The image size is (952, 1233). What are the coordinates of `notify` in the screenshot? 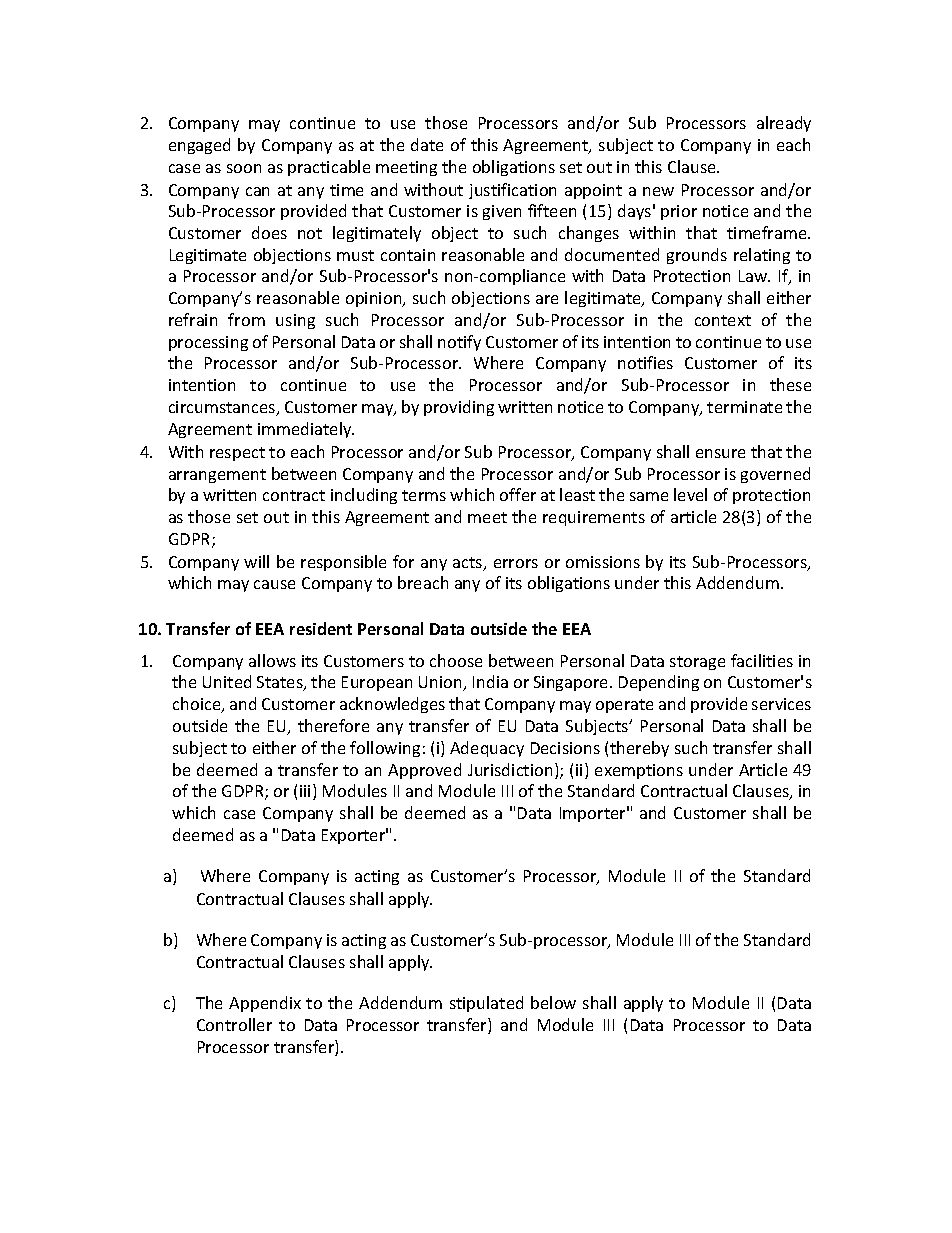 It's located at (459, 343).
